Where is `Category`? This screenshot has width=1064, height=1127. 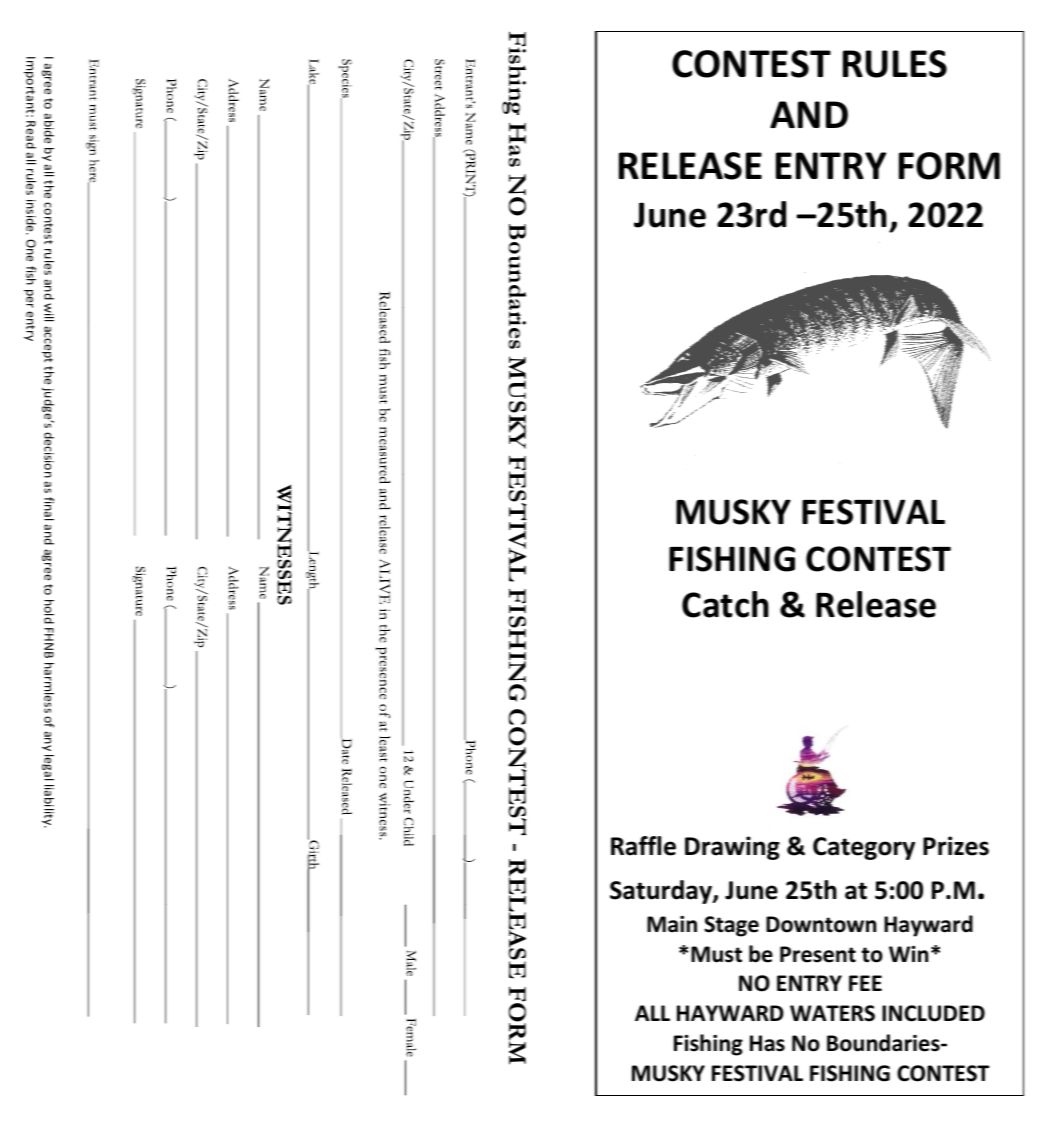 Category is located at coordinates (864, 848).
